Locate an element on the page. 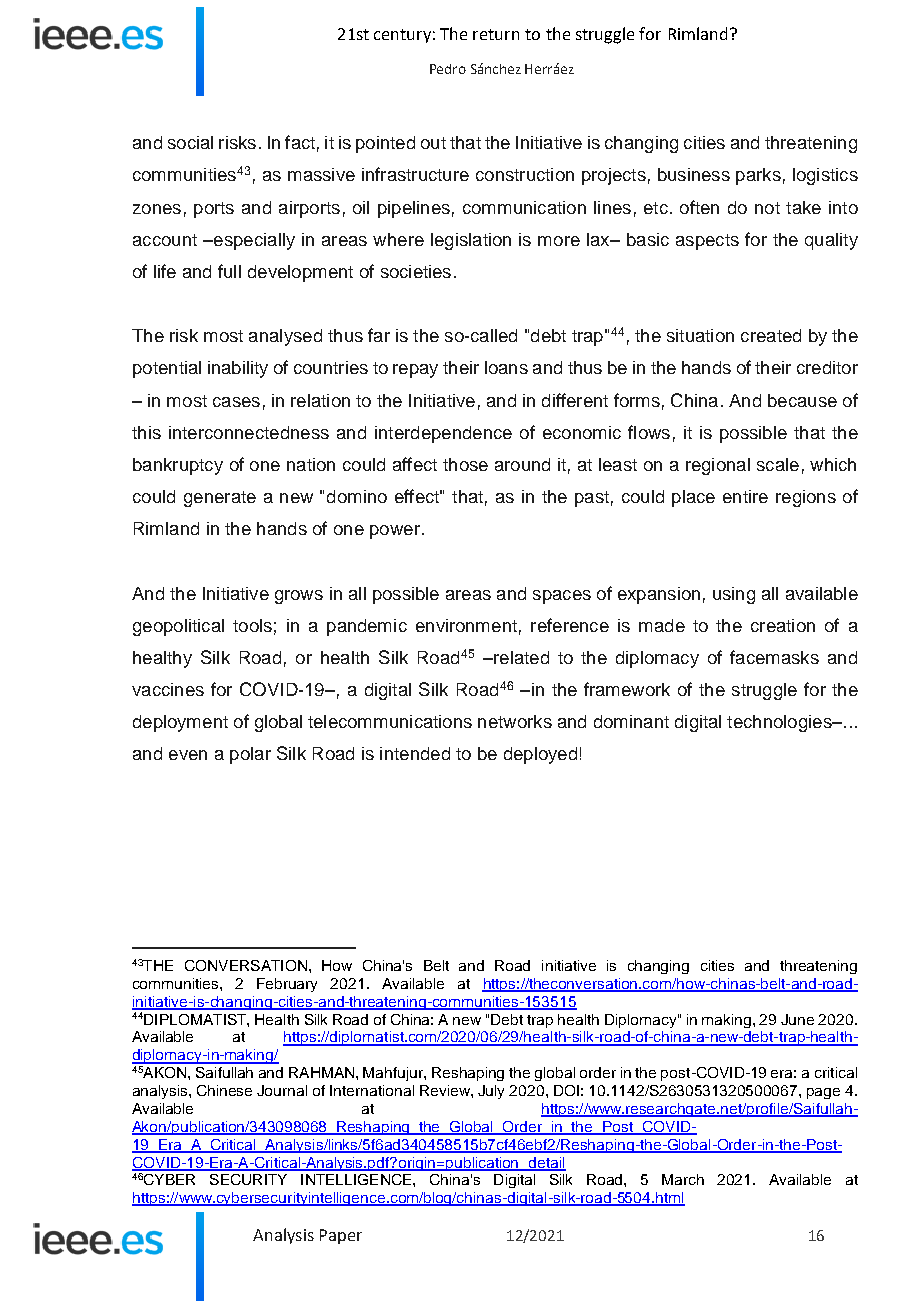 This page has width=924, height=1308. social is located at coordinates (190, 142).
